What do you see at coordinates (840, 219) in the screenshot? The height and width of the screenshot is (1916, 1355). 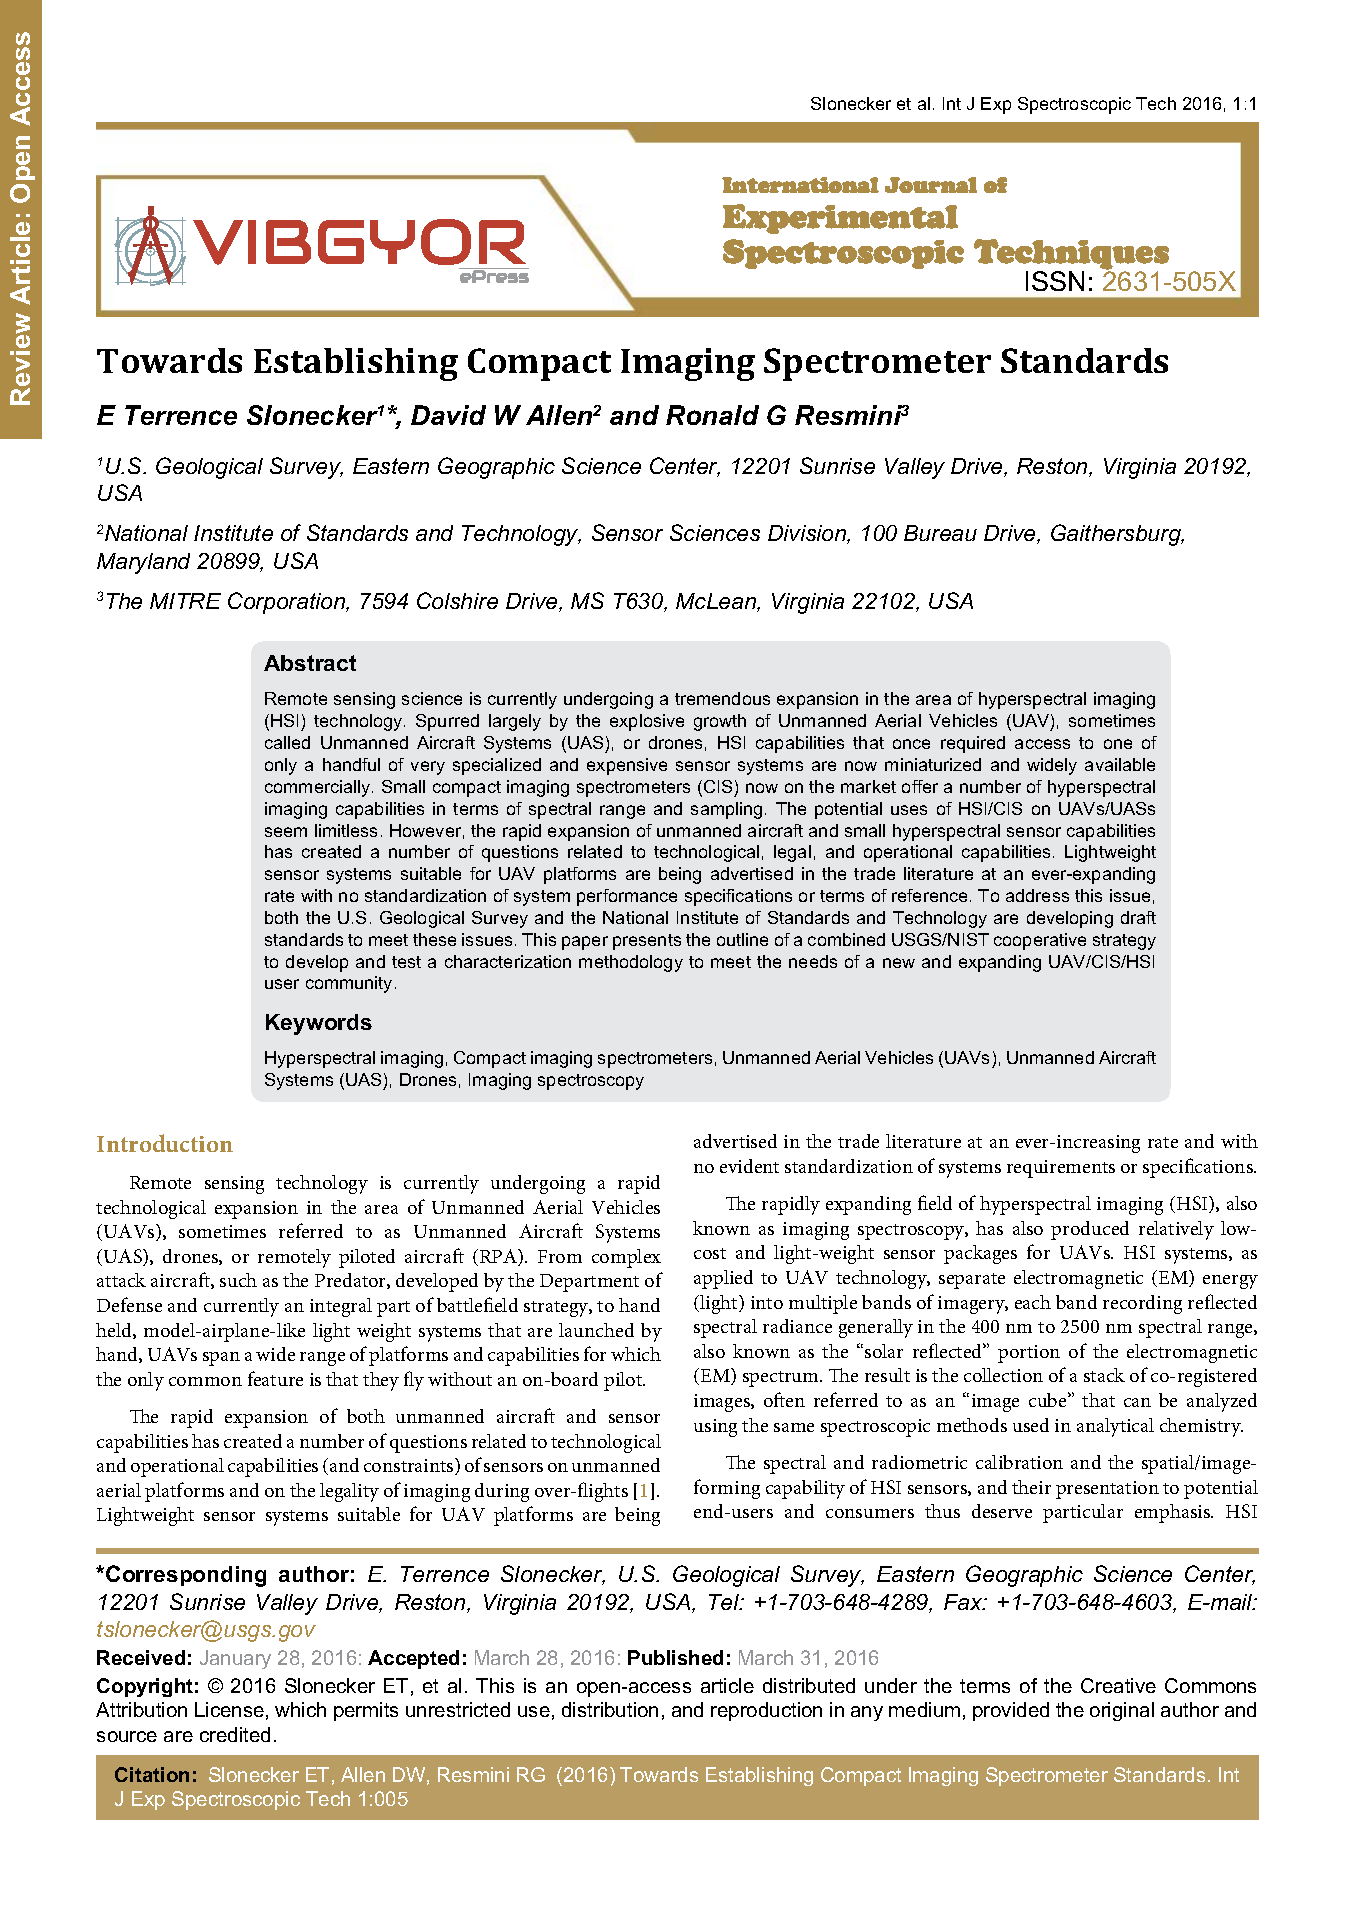 I see `Experimental` at bounding box center [840, 219].
